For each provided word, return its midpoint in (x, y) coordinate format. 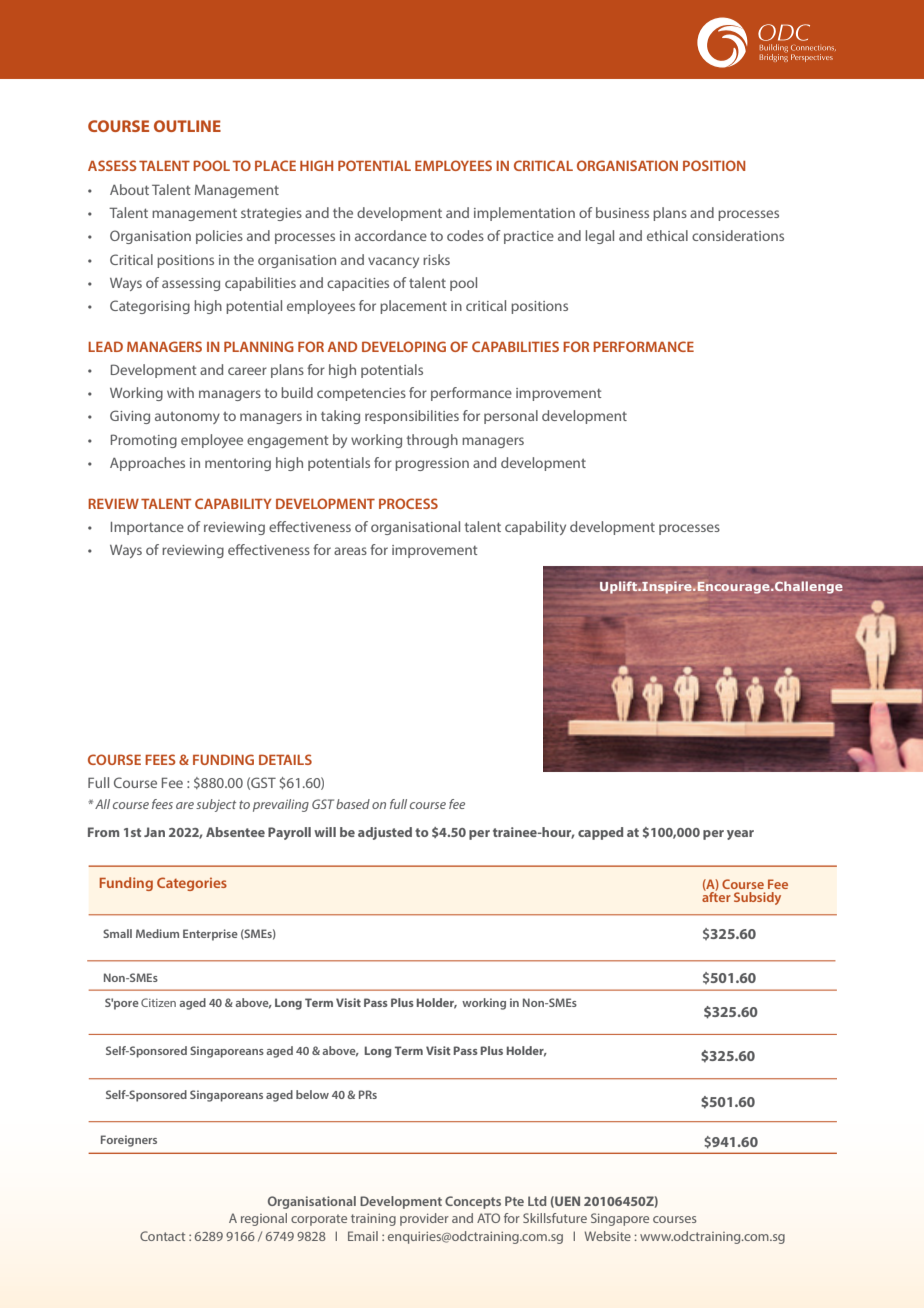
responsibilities (412, 417)
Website (607, 1236)
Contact (162, 1236)
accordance (391, 235)
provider (424, 1219)
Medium (157, 933)
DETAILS (285, 759)
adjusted (385, 833)
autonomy (187, 418)
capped (600, 833)
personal (511, 417)
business (622, 212)
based (353, 804)
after (716, 895)
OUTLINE (187, 126)
